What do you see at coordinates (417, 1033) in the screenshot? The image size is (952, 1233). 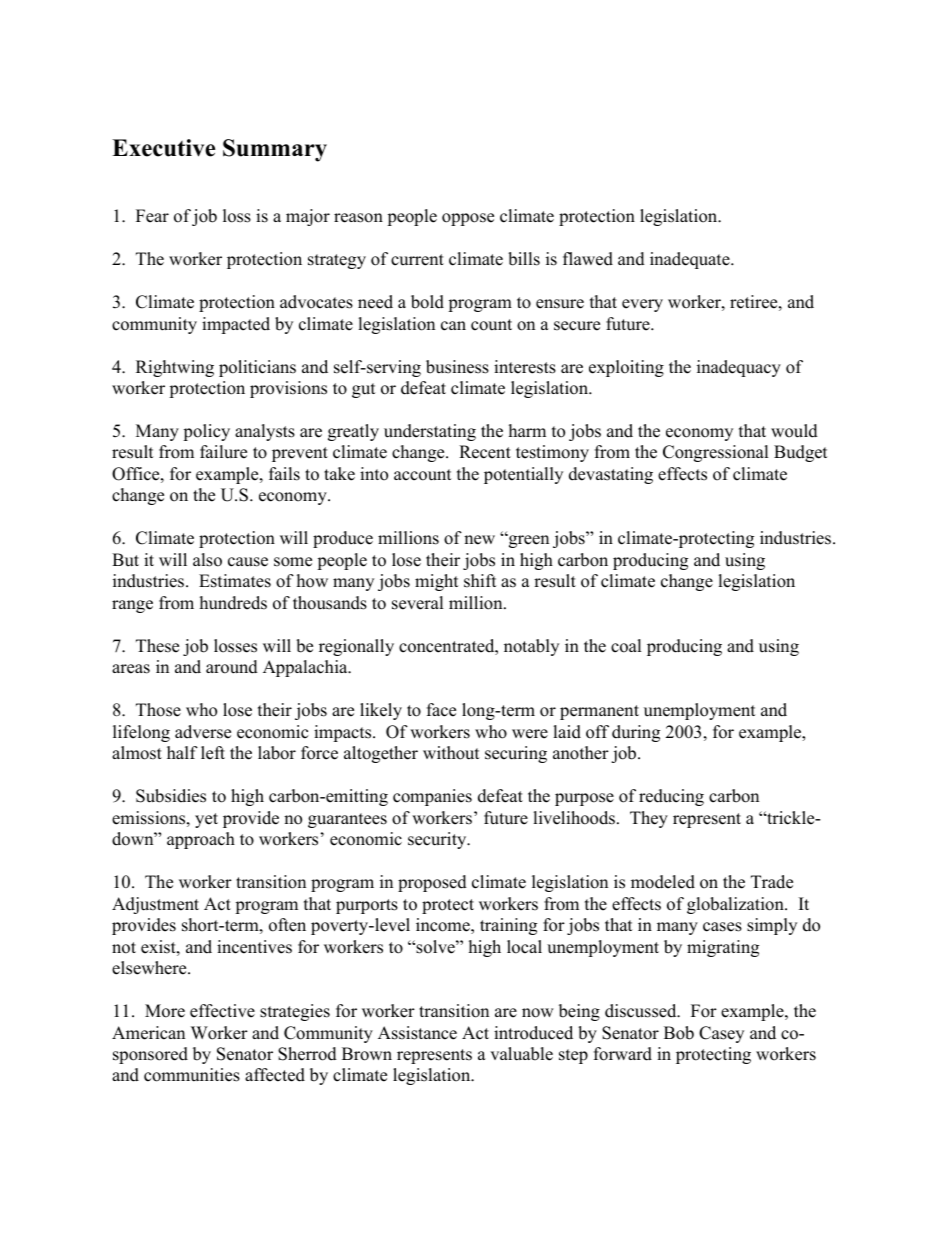 I see `Assistance` at bounding box center [417, 1033].
